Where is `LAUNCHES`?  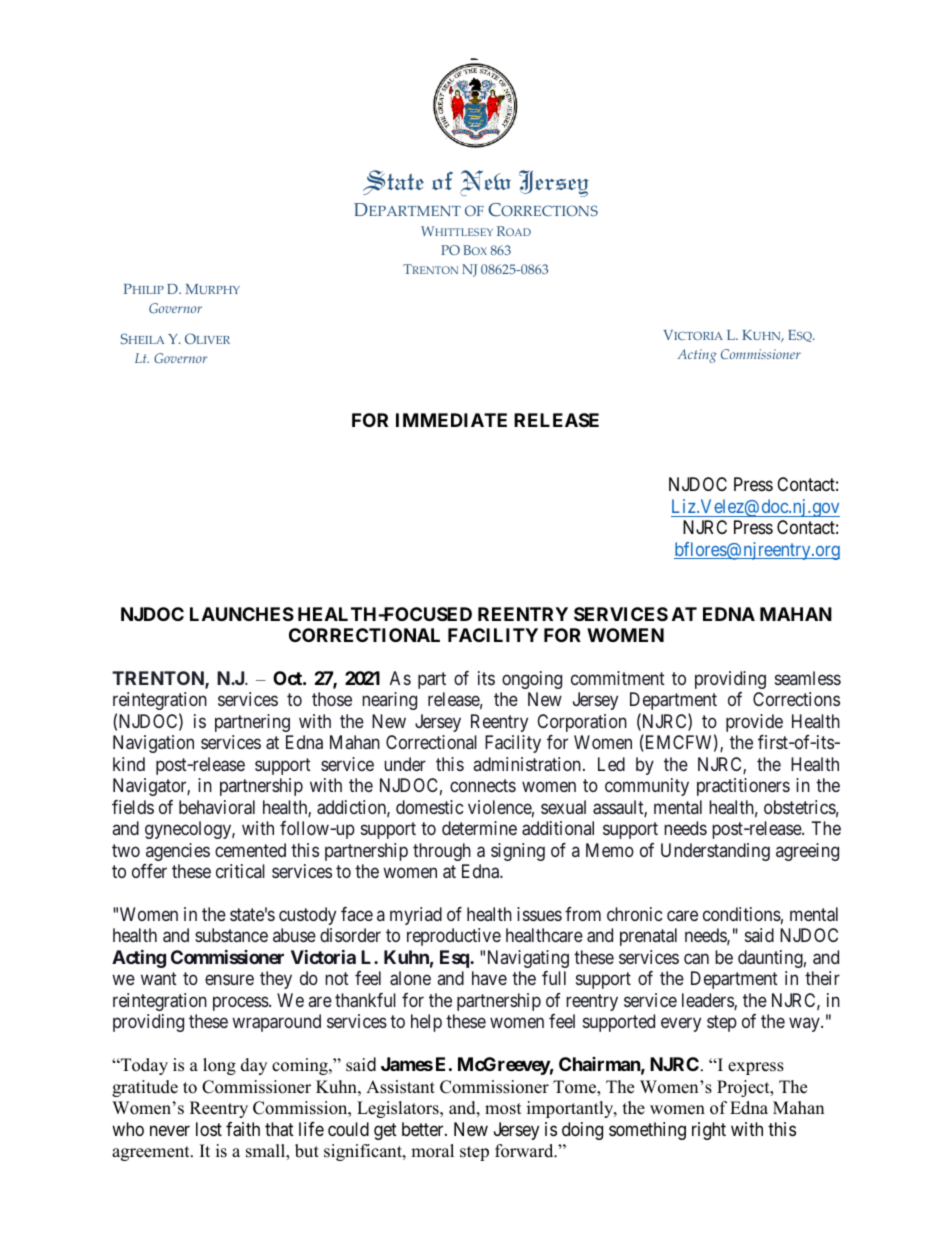
LAUNCHES is located at coordinates (242, 614).
